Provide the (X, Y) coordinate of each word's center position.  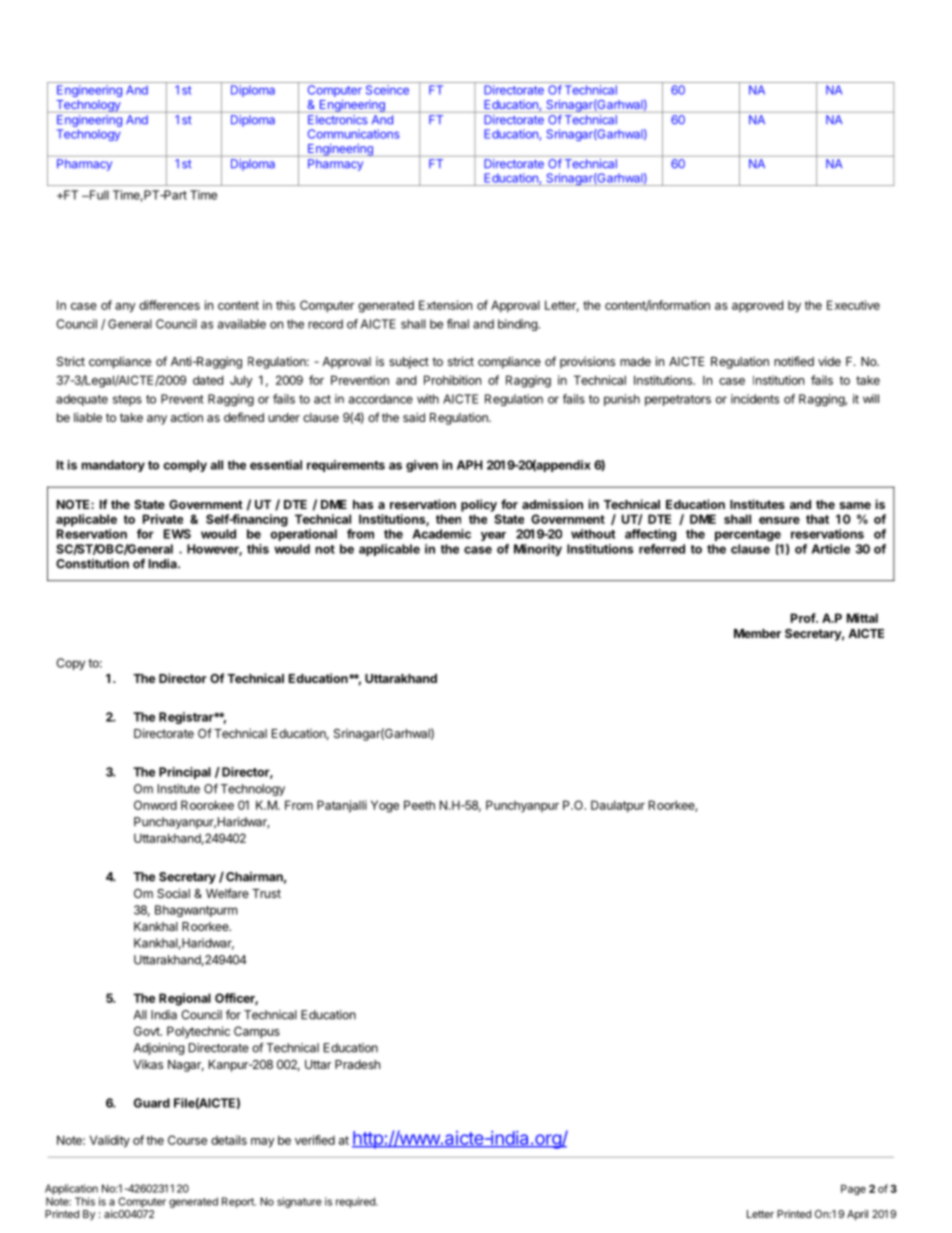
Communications (354, 134)
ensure (779, 520)
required (356, 1202)
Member (757, 633)
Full (98, 195)
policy (479, 505)
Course (187, 1140)
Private (163, 519)
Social (173, 893)
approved (757, 306)
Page (853, 1190)
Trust (266, 893)
